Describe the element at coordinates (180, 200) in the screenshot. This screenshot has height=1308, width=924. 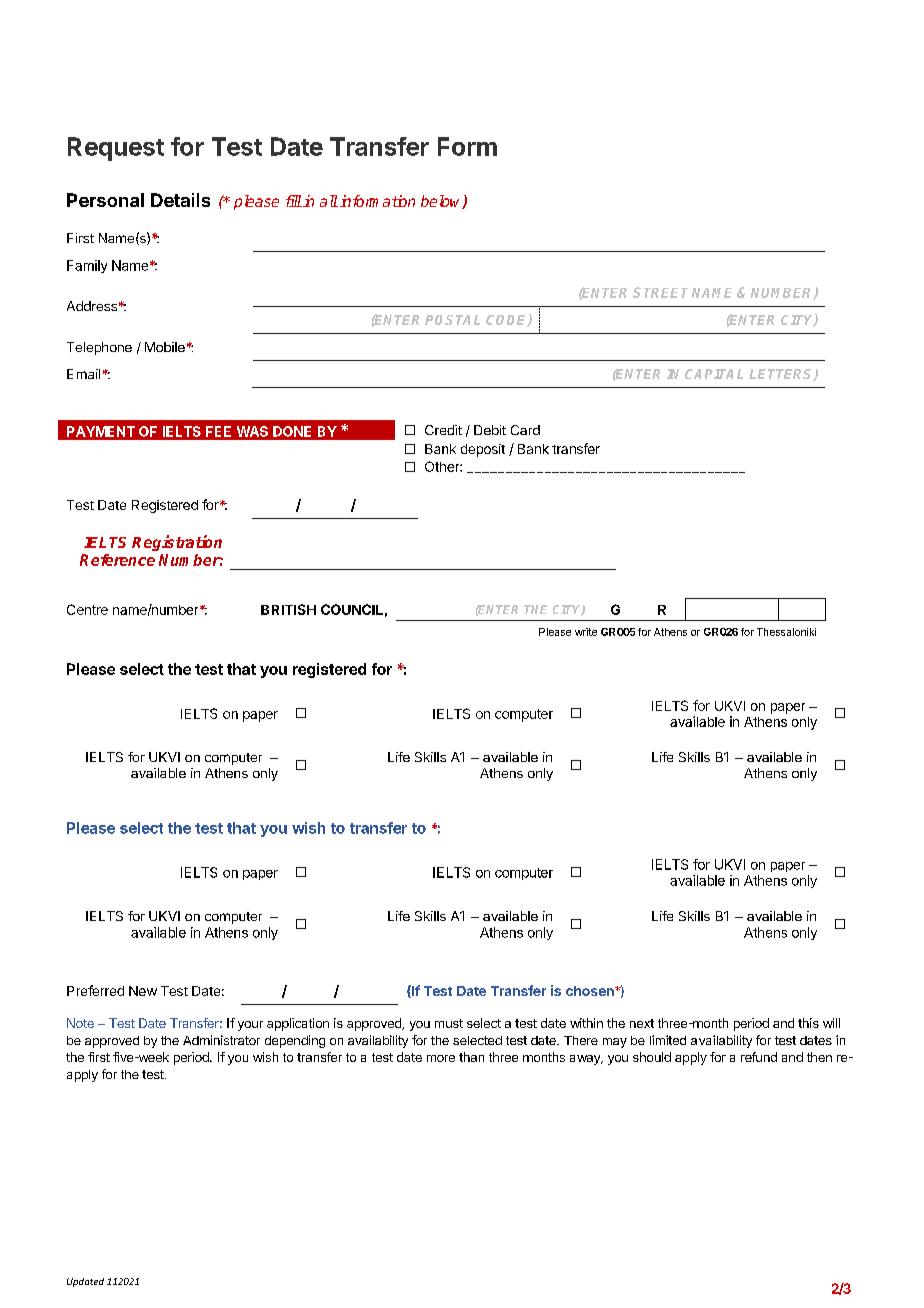
I see `Details` at that location.
